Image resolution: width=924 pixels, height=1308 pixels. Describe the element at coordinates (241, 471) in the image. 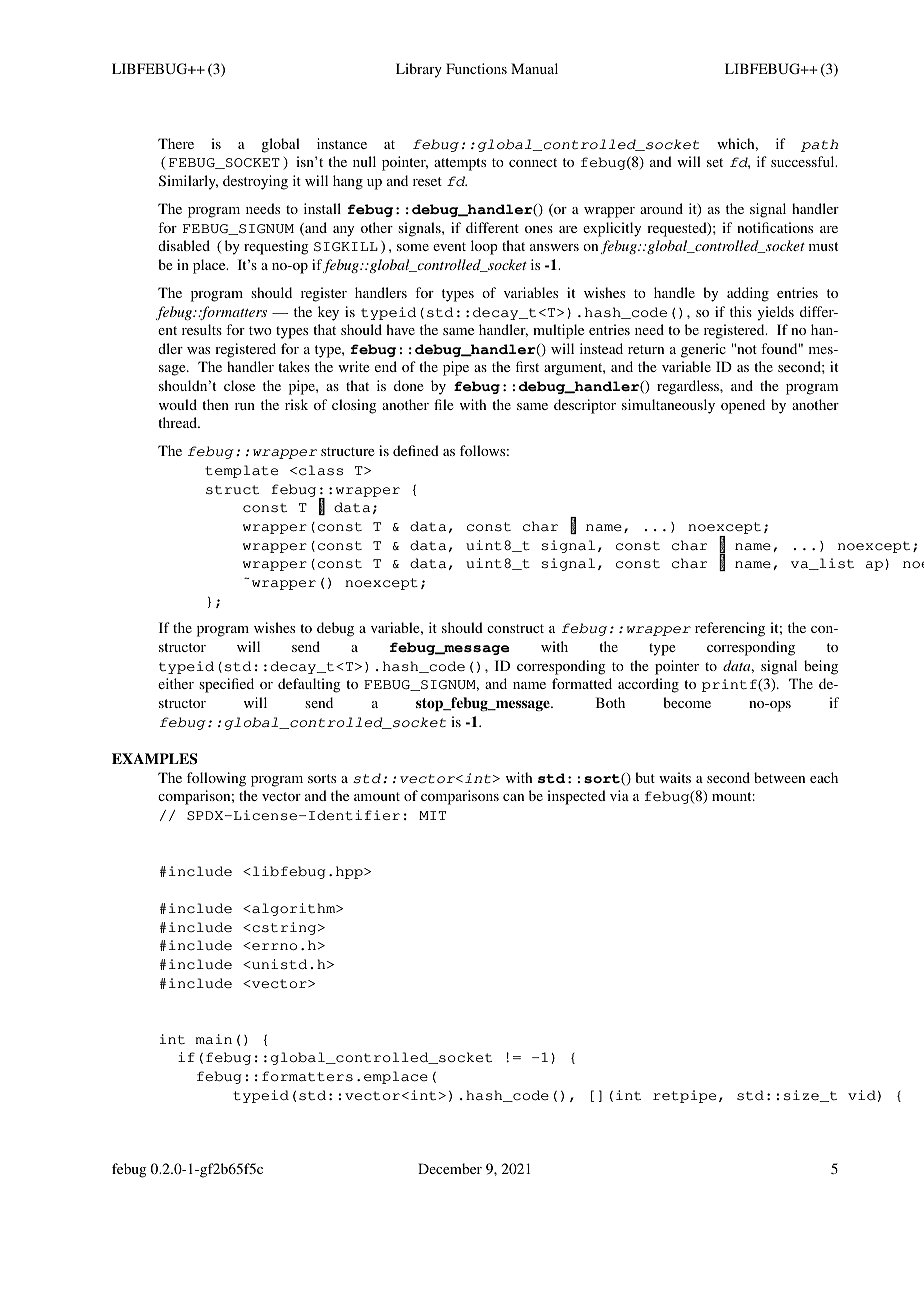

I see `template` at that location.
